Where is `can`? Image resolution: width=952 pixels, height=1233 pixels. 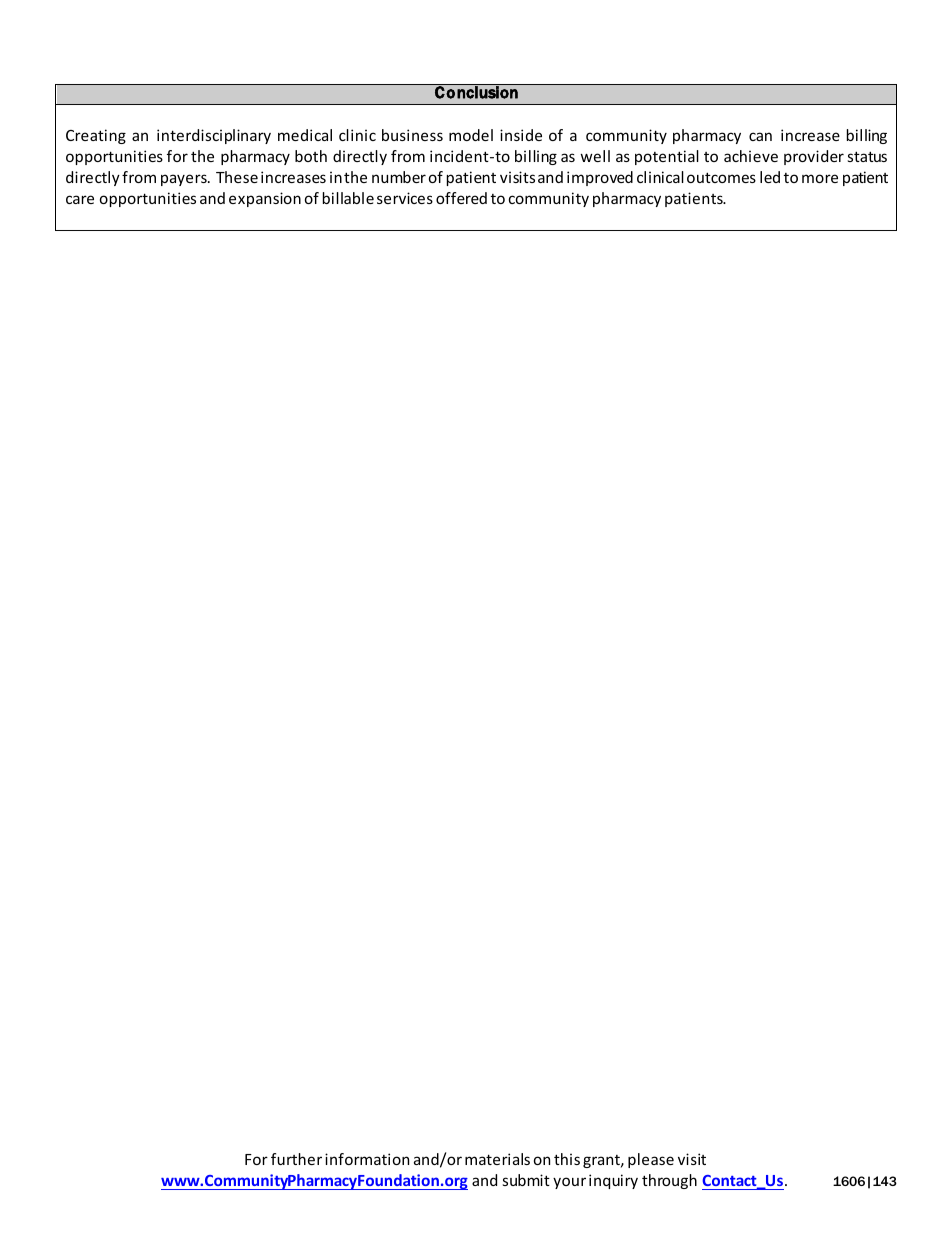 can is located at coordinates (760, 136).
